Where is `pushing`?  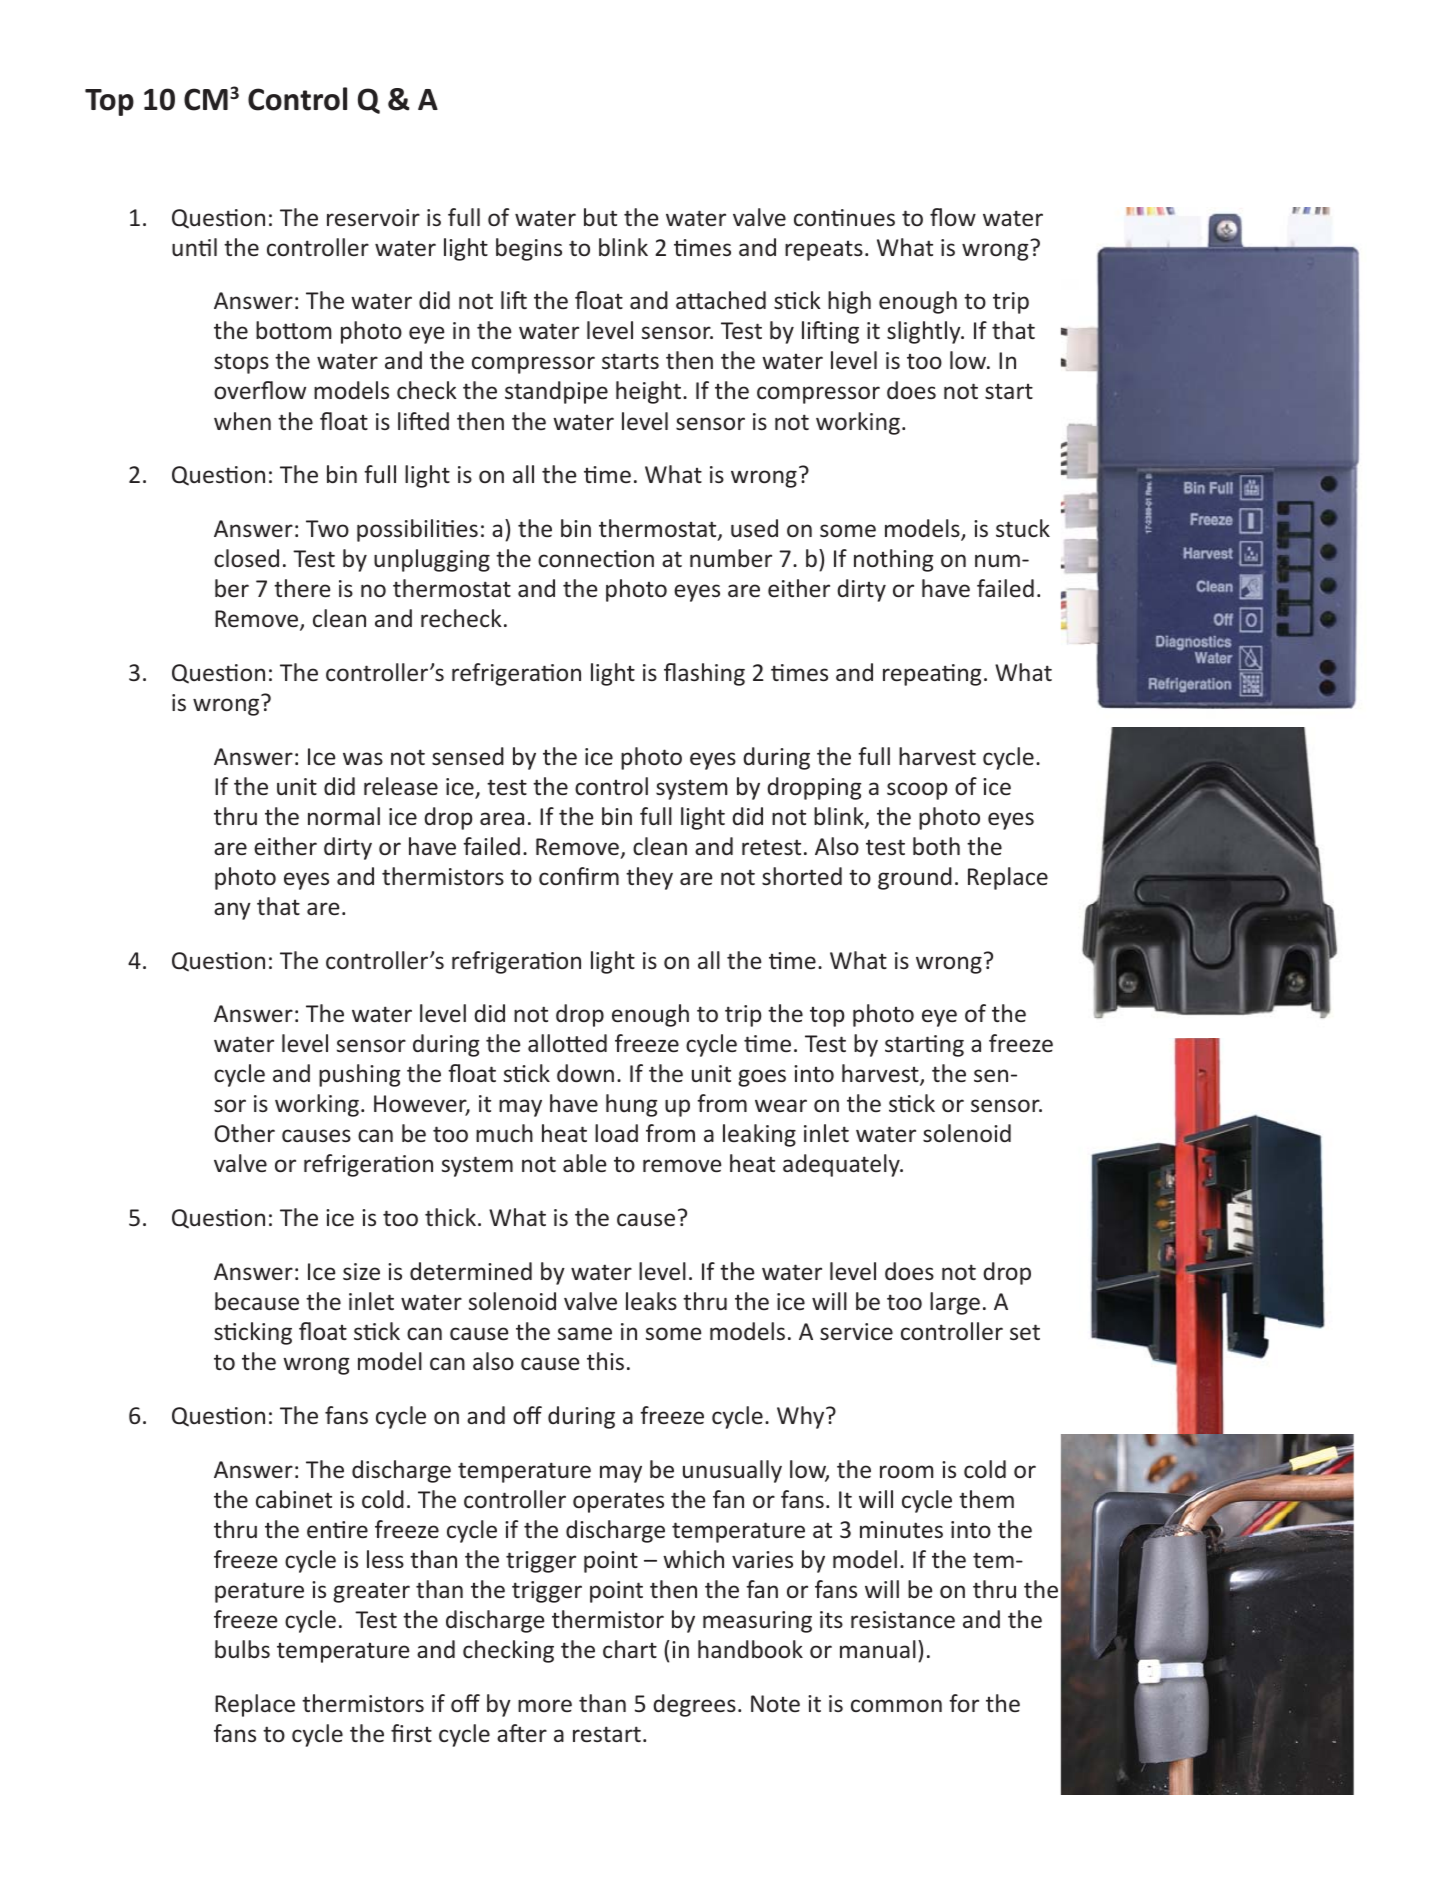 pushing is located at coordinates (360, 1075).
